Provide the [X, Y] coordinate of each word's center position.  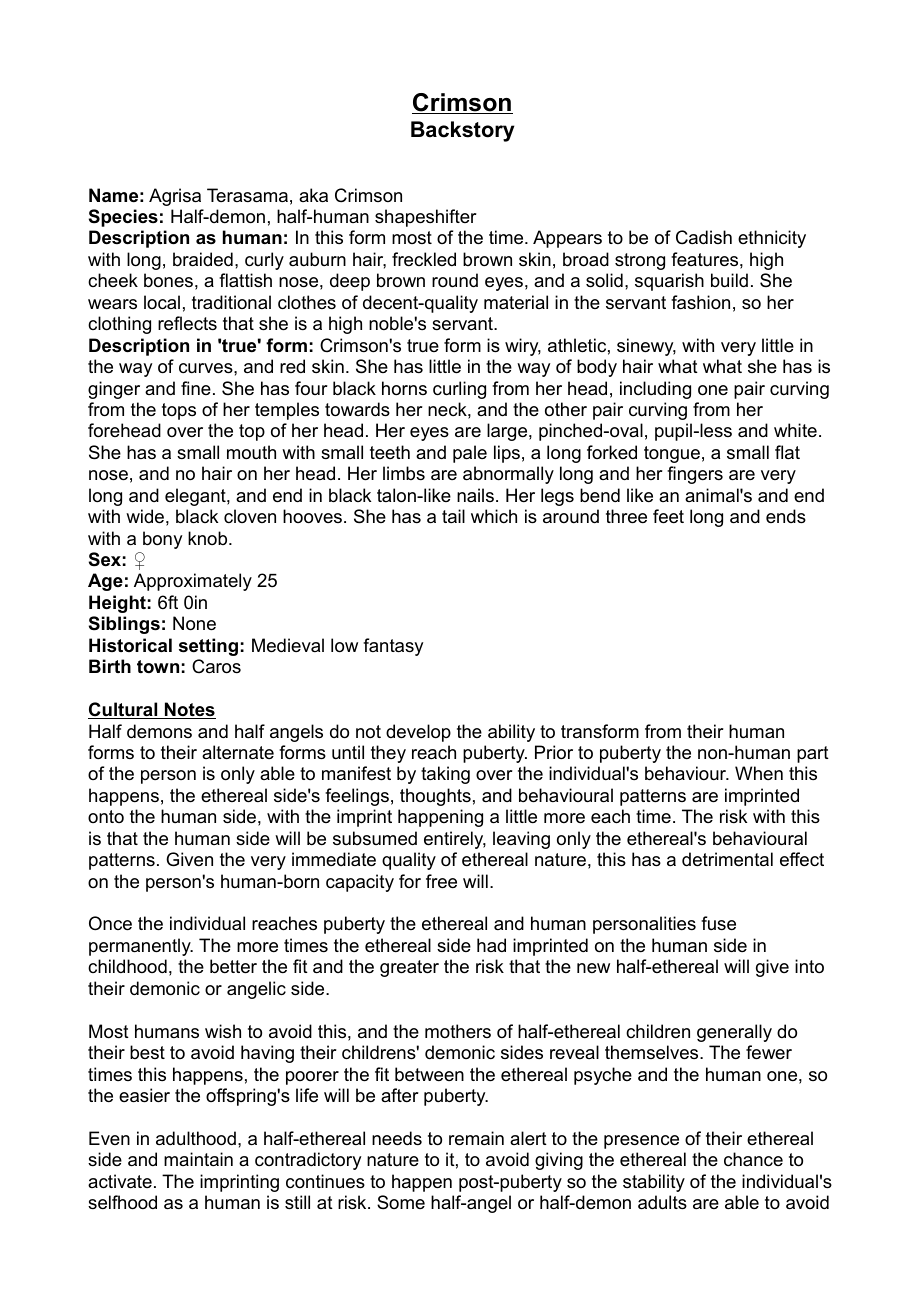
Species [123, 218]
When [759, 773]
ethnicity [772, 239]
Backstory [463, 131]
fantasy [393, 647]
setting [208, 647]
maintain [198, 1159]
